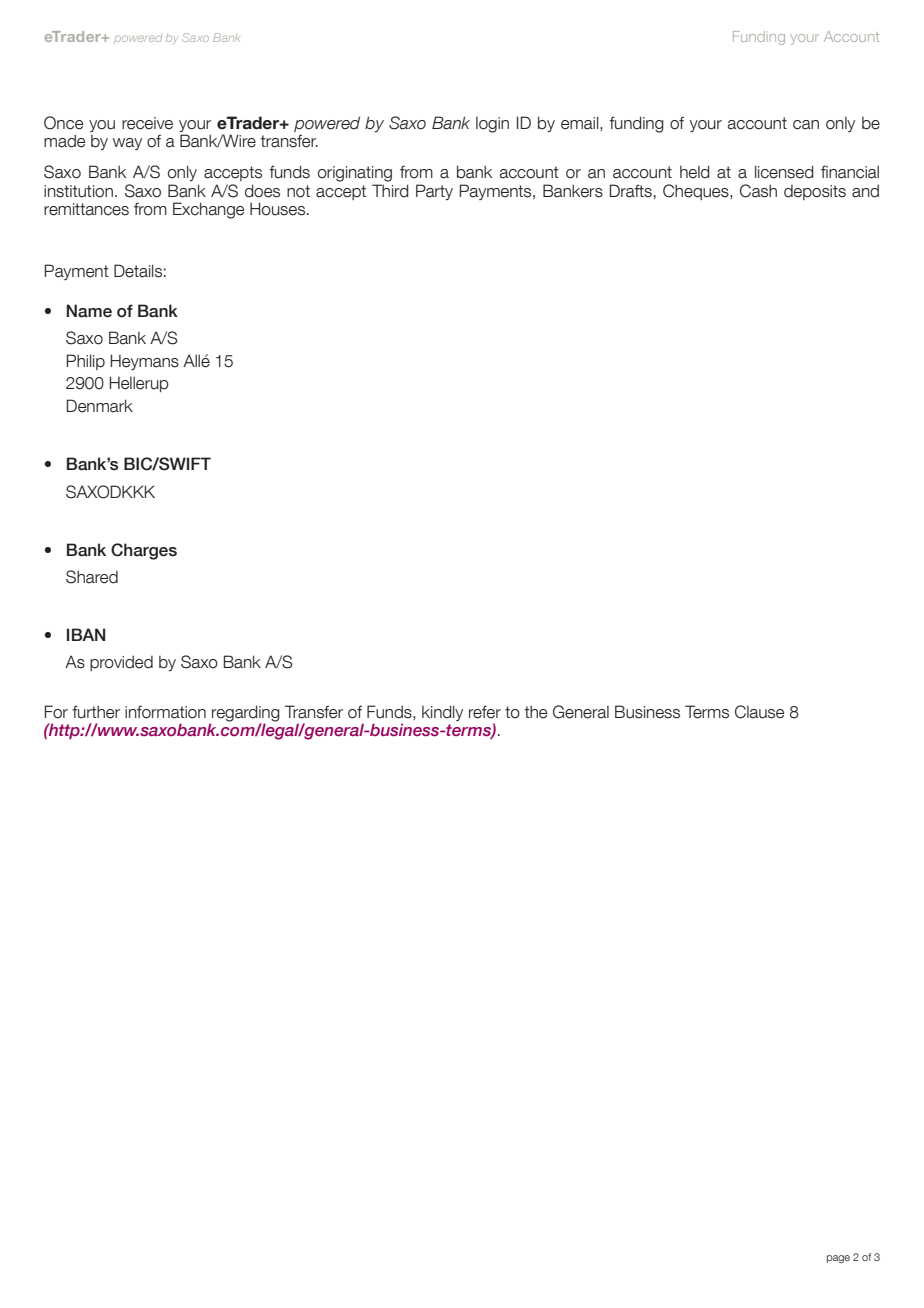 This document has height=1308, width=924. Describe the element at coordinates (144, 551) in the document. I see `Charges` at that location.
